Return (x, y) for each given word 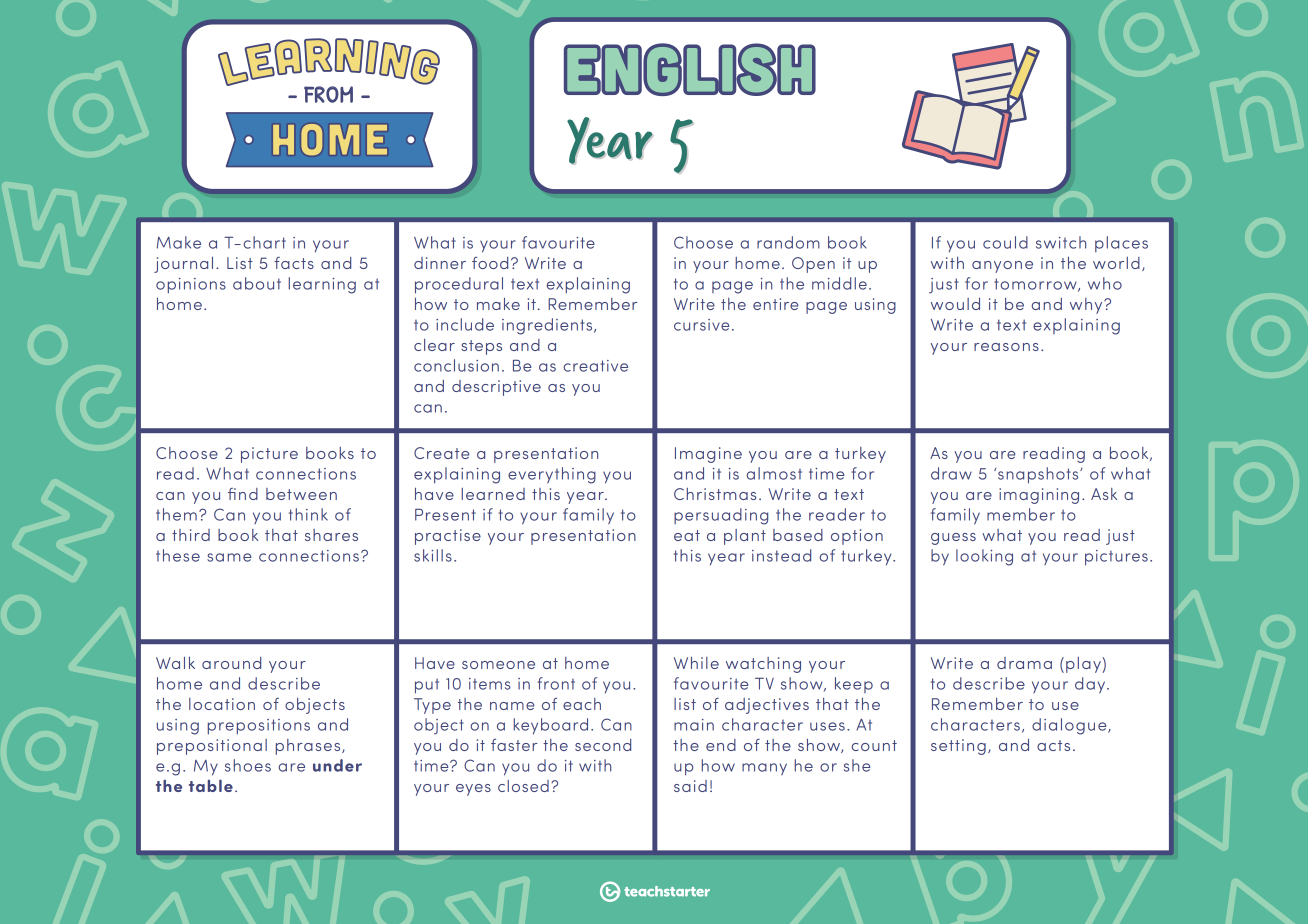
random (788, 242)
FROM (328, 94)
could (1005, 242)
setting (958, 747)
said (690, 786)
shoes (248, 765)
